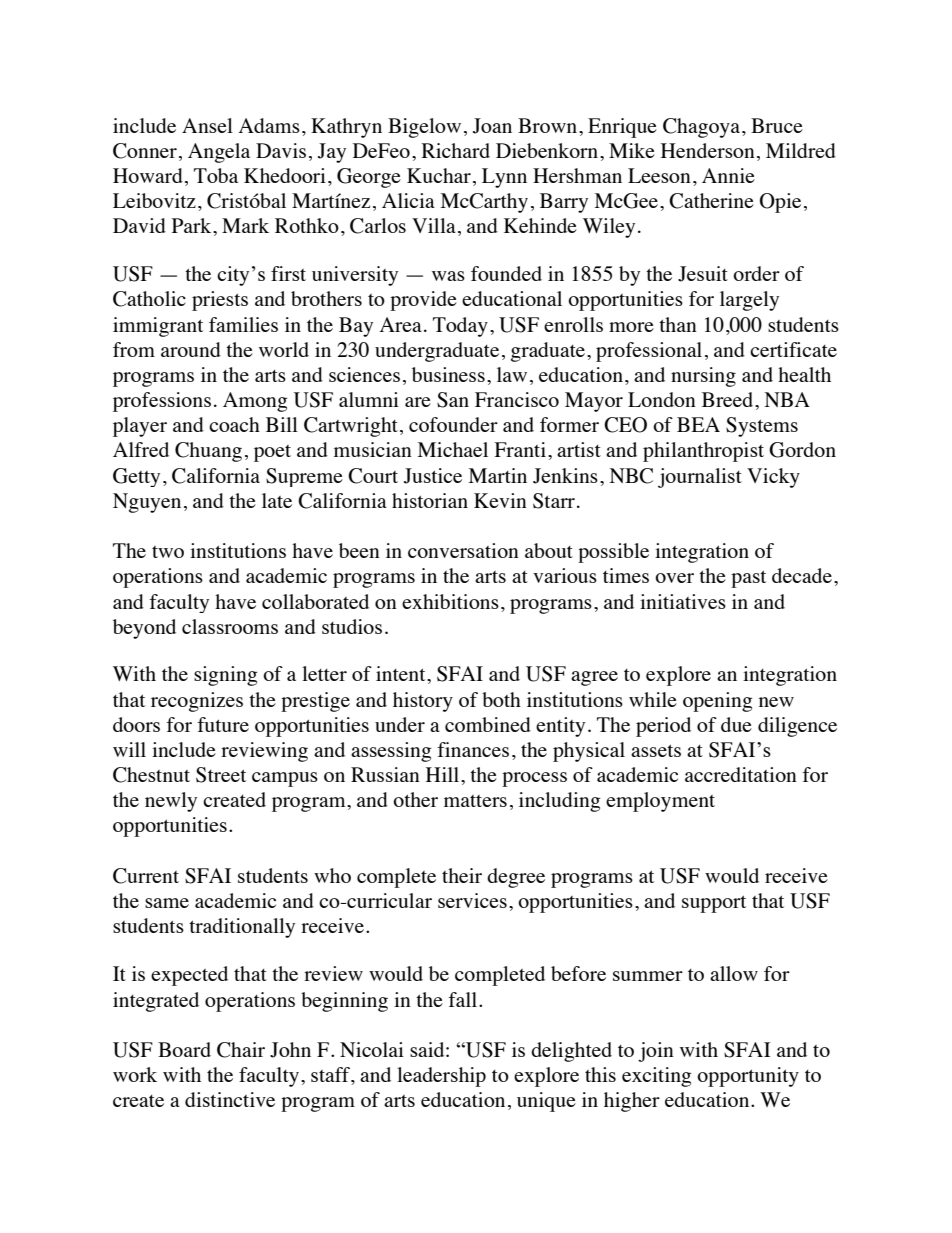  What do you see at coordinates (184, 1049) in the document?
I see `Board` at bounding box center [184, 1049].
